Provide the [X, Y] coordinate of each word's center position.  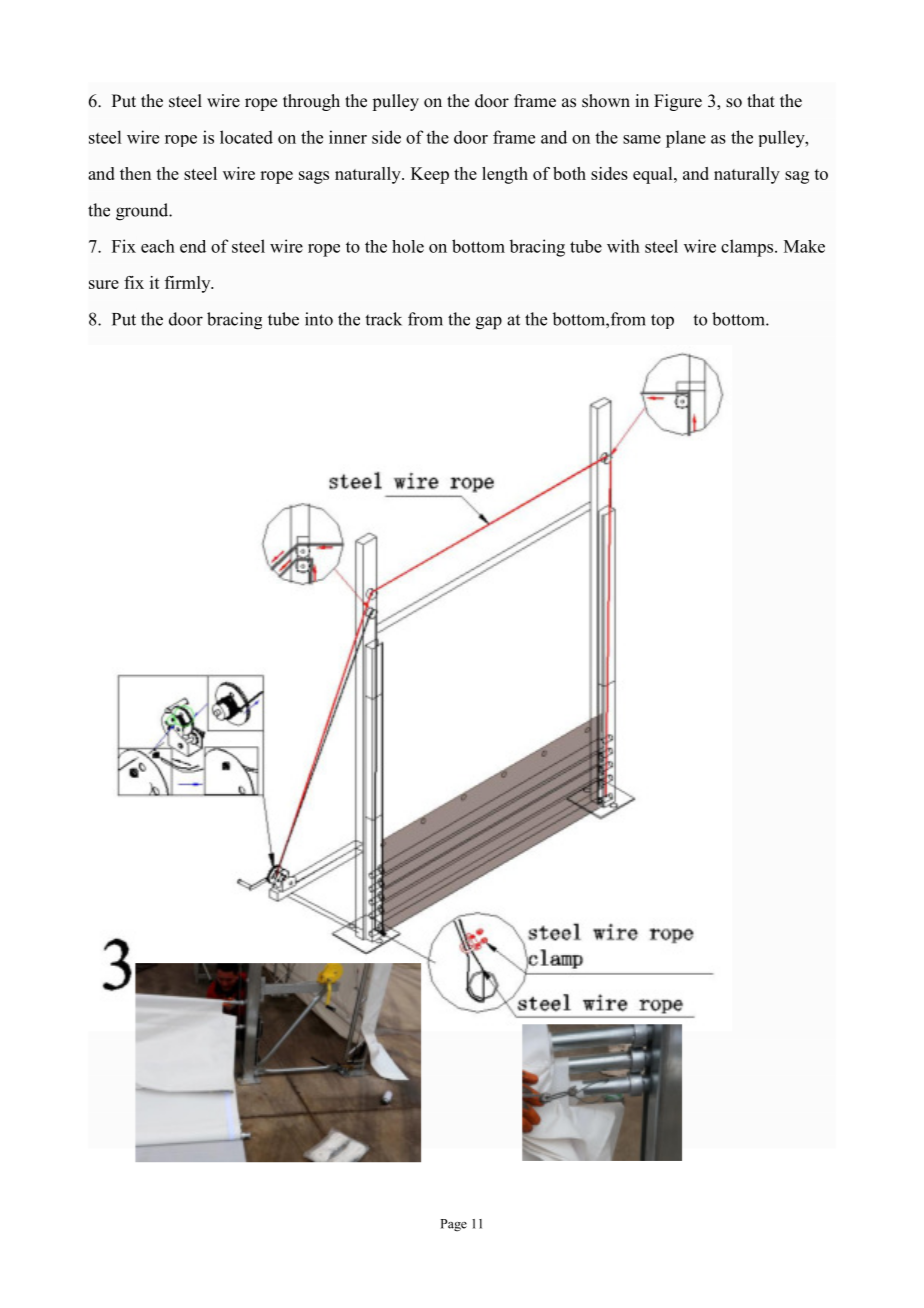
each [158, 246]
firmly [189, 284]
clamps [748, 248]
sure [104, 284]
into [319, 319]
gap [489, 323]
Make [804, 246]
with [623, 246]
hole [408, 246]
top [662, 321]
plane [686, 139]
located [246, 137]
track [383, 319]
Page [453, 1225]
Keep [430, 175]
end [193, 246]
